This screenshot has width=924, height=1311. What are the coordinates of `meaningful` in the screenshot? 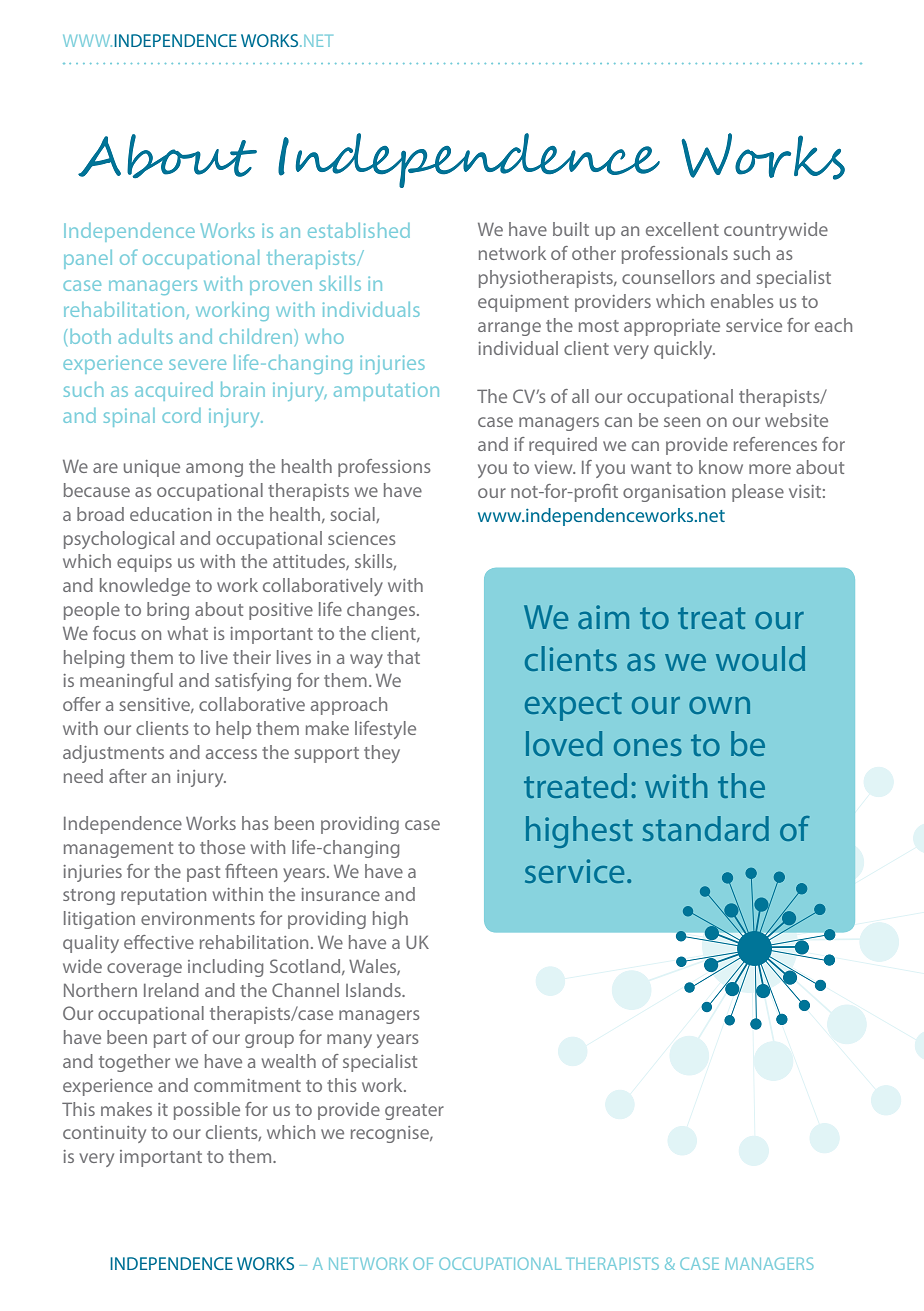 It's located at (126, 682).
